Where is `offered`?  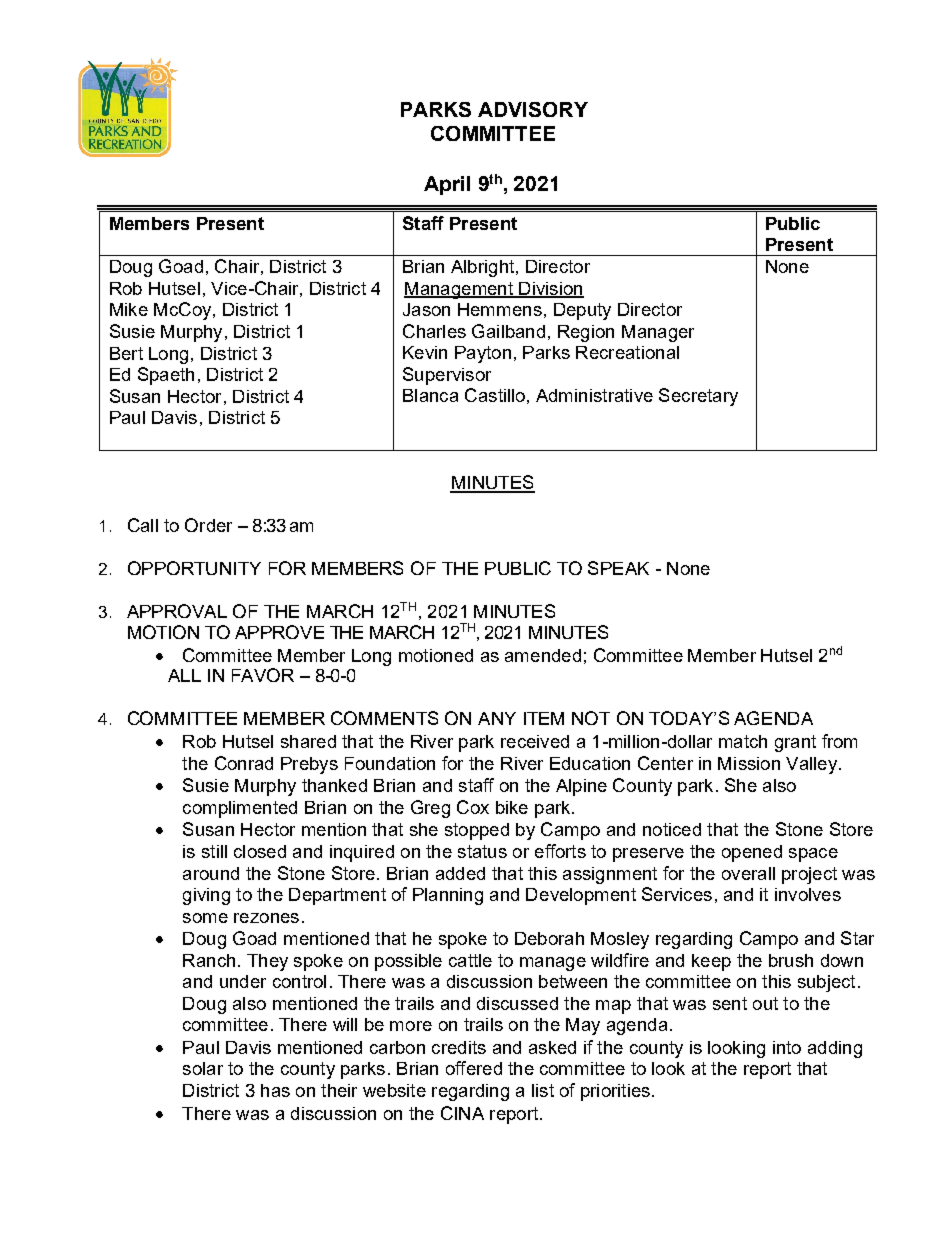
offered is located at coordinates (474, 1068).
